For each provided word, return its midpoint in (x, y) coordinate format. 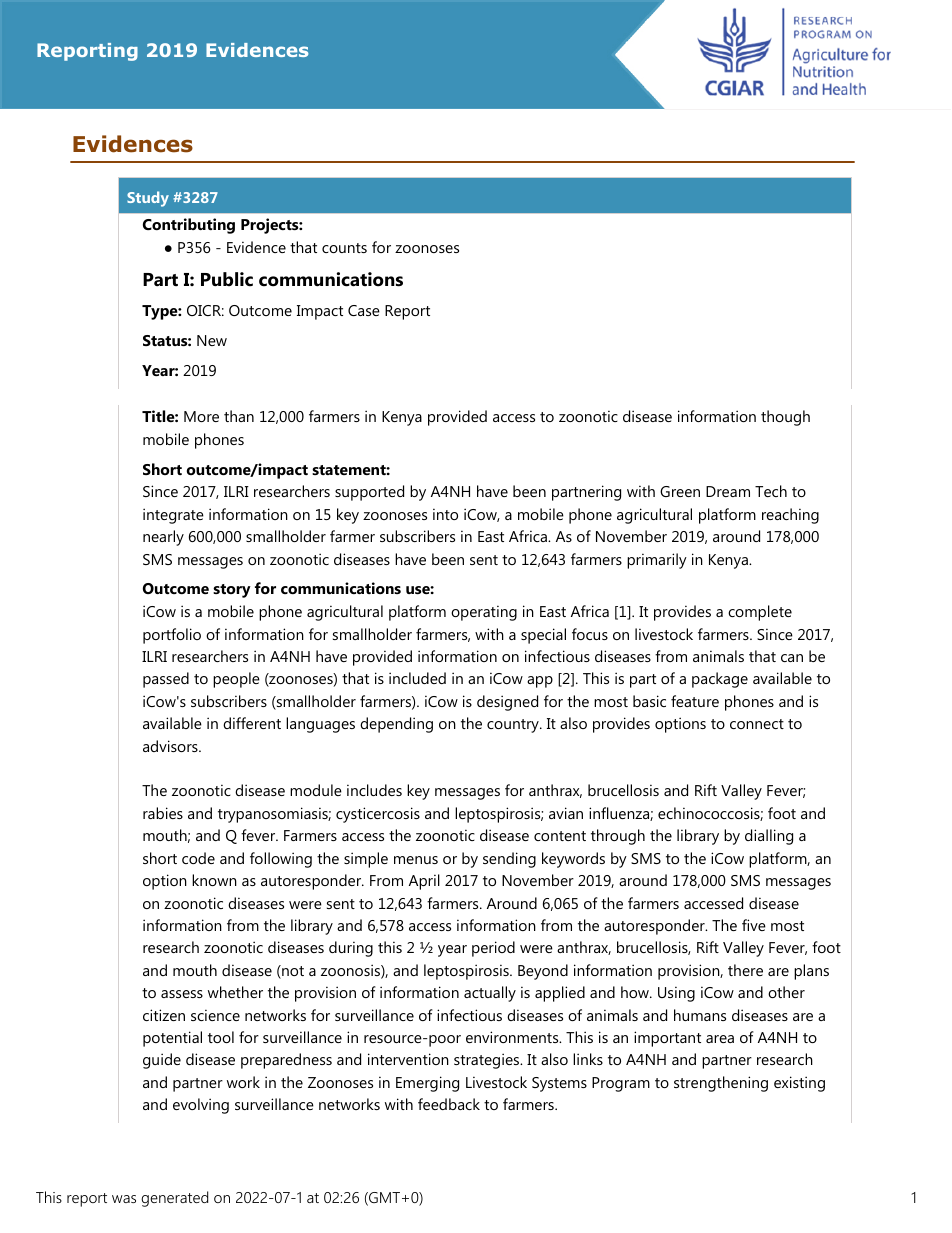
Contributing (189, 226)
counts (344, 248)
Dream (728, 491)
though (785, 418)
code (198, 858)
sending (509, 860)
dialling (769, 837)
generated (174, 1199)
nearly (163, 538)
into (445, 514)
